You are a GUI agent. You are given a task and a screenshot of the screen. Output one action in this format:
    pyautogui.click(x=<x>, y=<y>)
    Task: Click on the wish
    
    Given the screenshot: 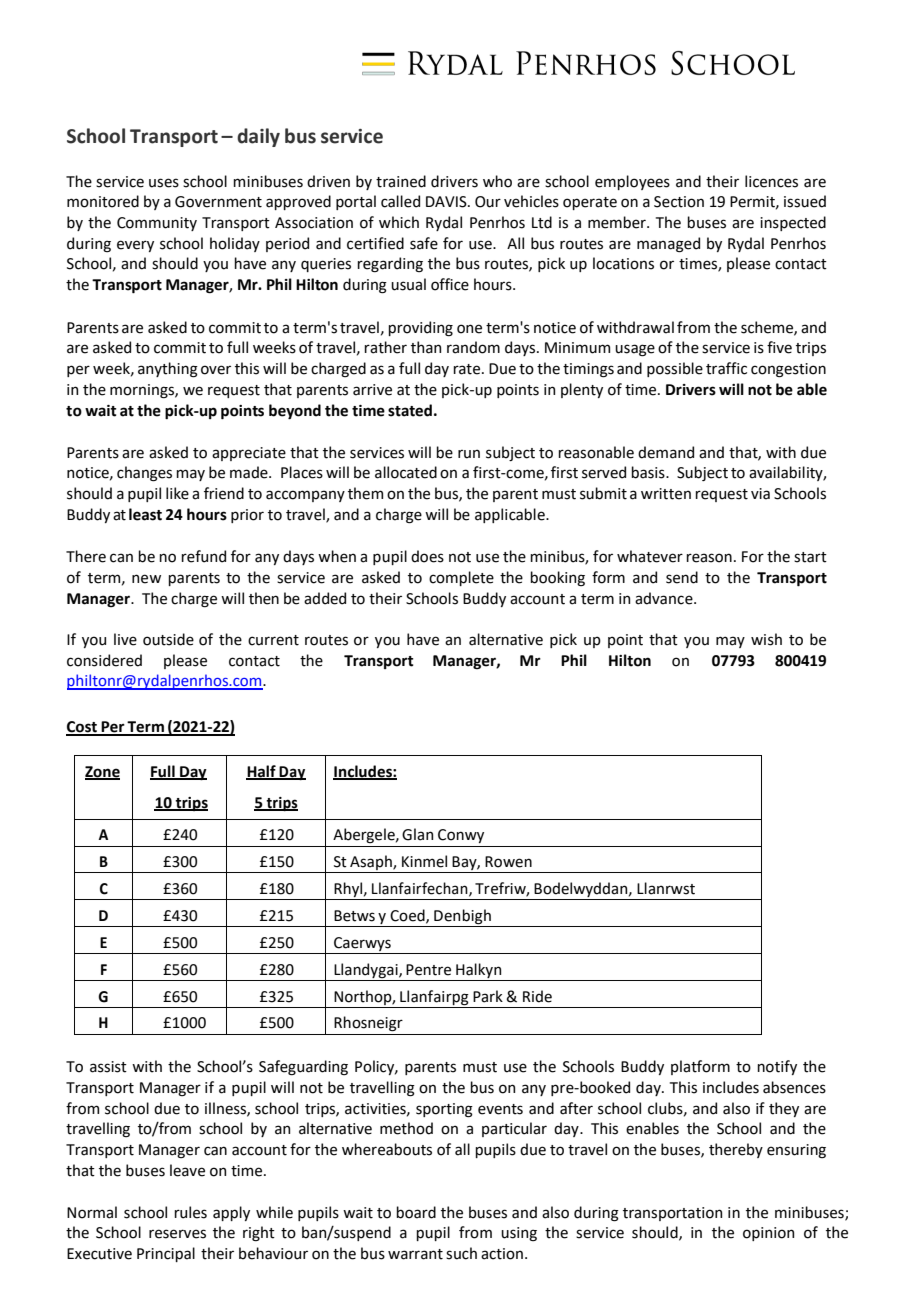 What is the action you would take?
    pyautogui.click(x=766, y=639)
